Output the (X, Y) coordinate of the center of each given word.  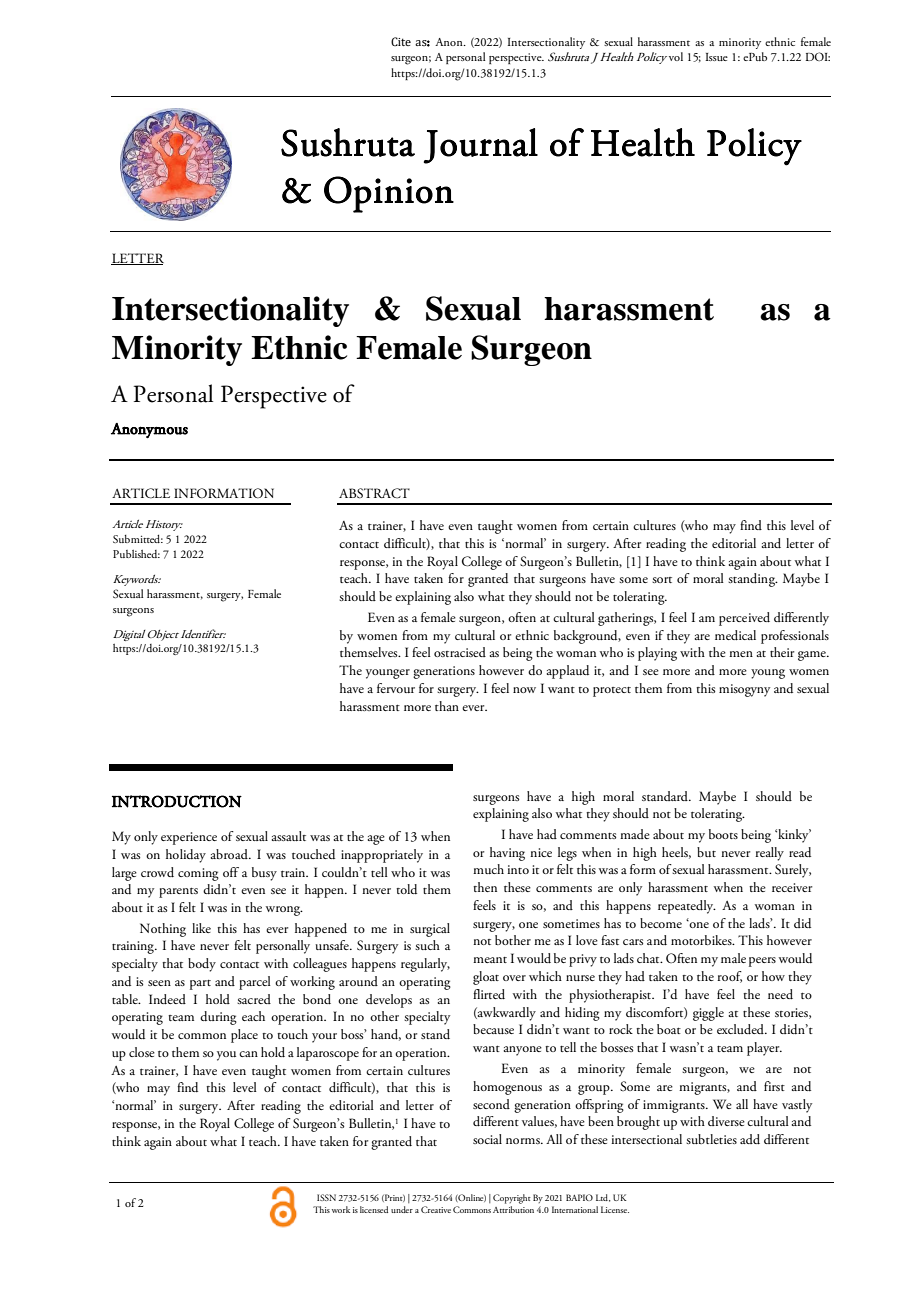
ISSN (326, 1197)
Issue (717, 57)
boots (723, 834)
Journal (481, 146)
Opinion (389, 194)
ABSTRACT (374, 493)
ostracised (460, 652)
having (507, 854)
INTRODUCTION (177, 801)
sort (662, 580)
